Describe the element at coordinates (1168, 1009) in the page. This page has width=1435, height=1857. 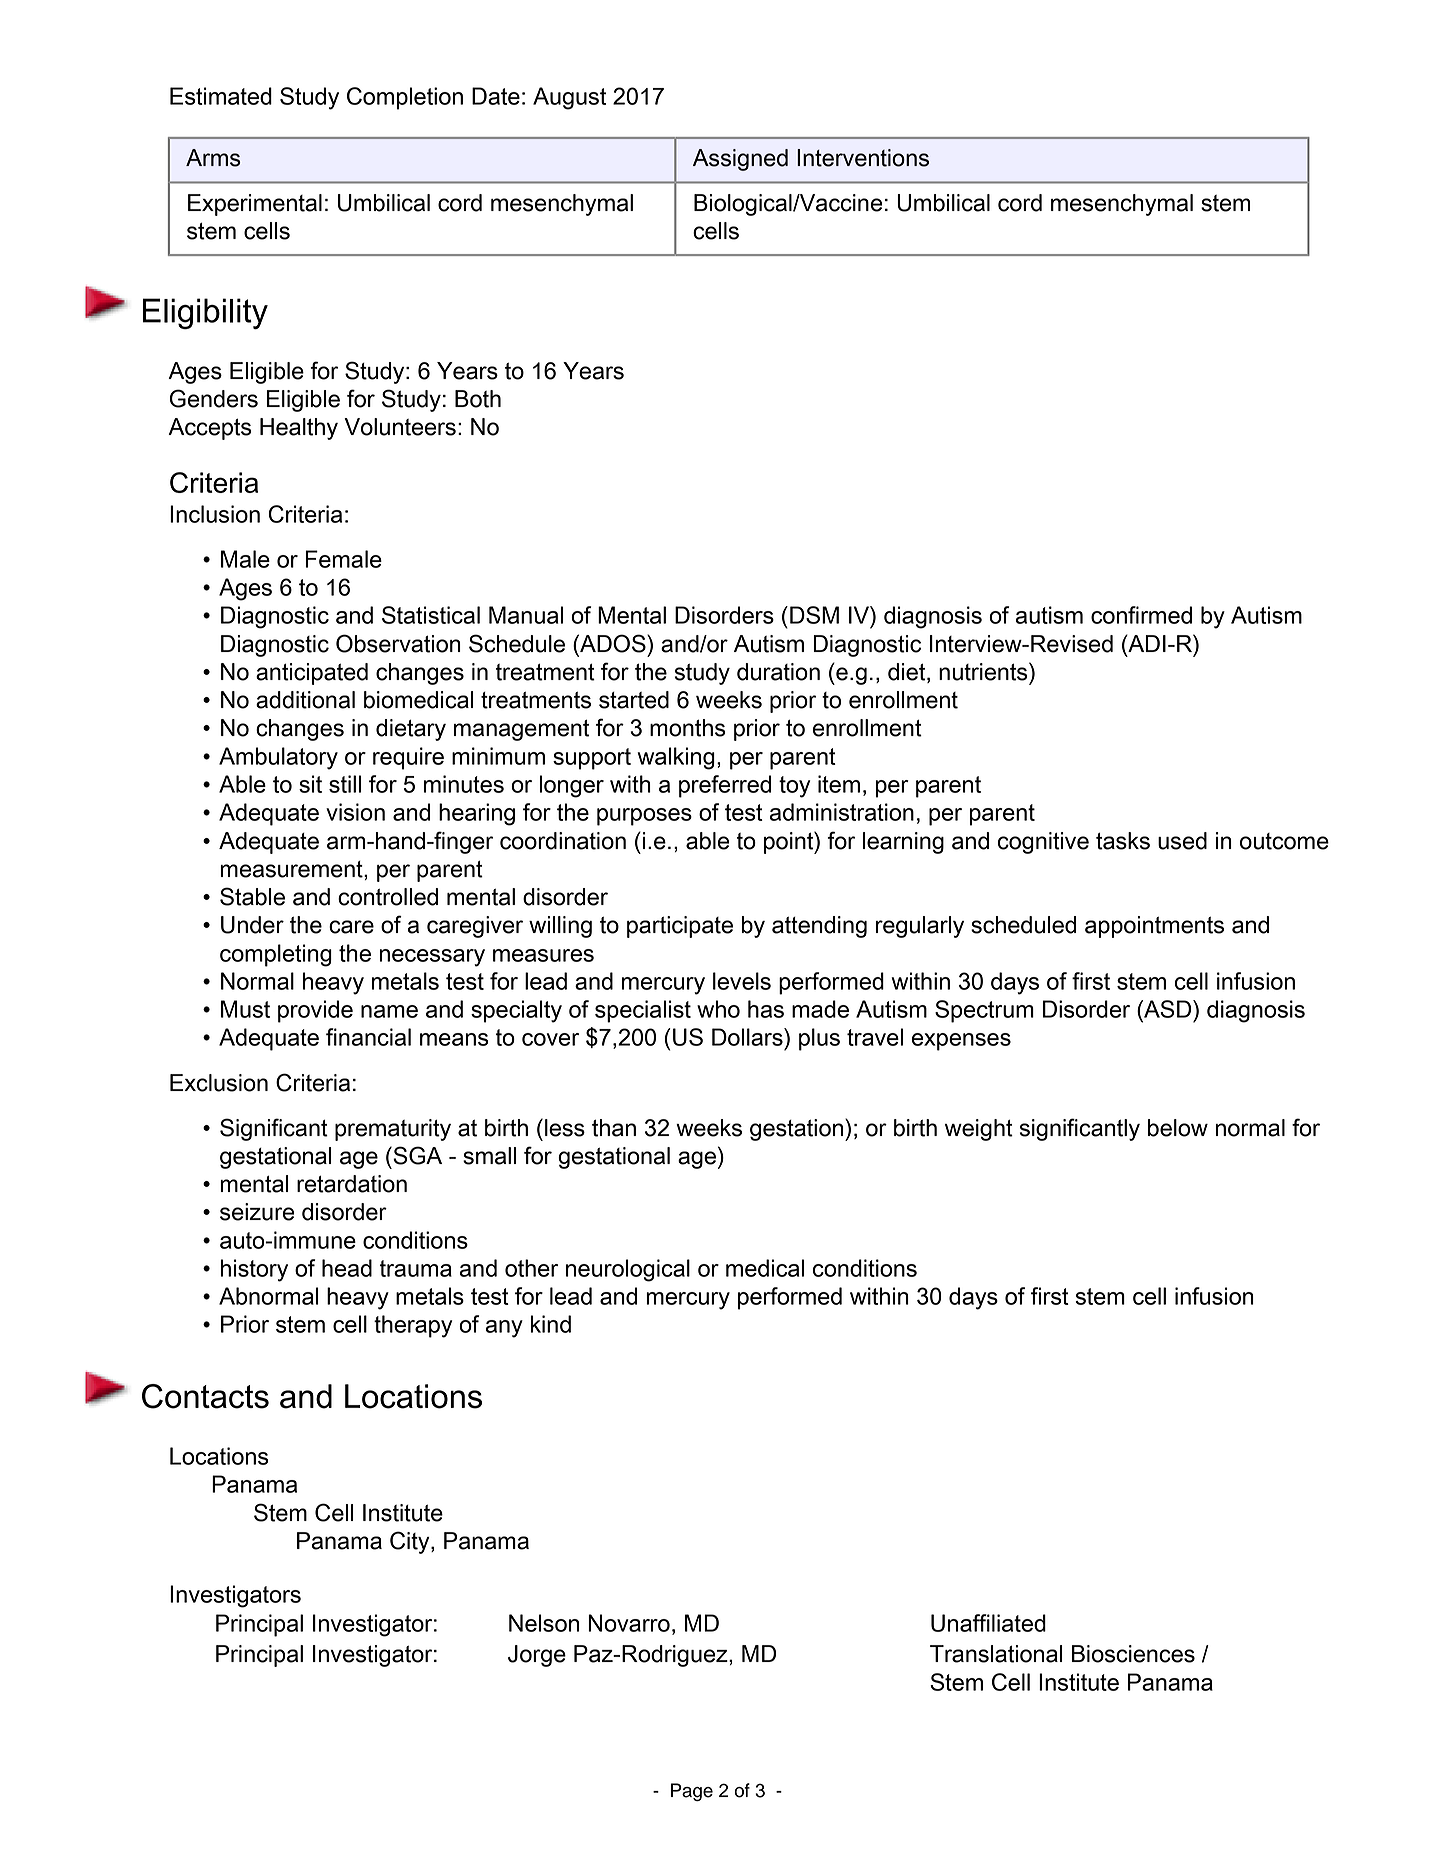
I see `ASD` at that location.
